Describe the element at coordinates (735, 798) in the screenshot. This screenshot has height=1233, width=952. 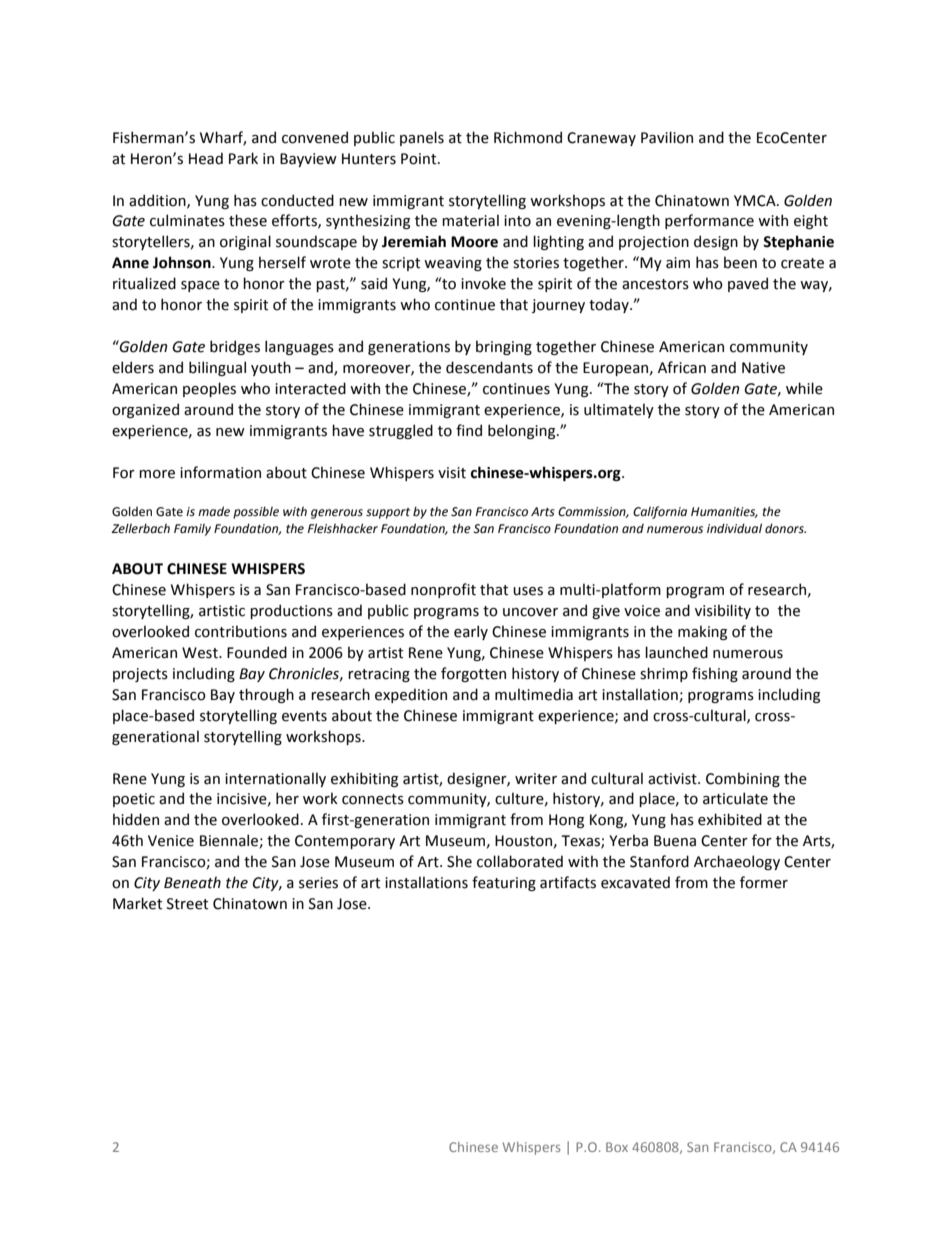
I see `articulate` at that location.
